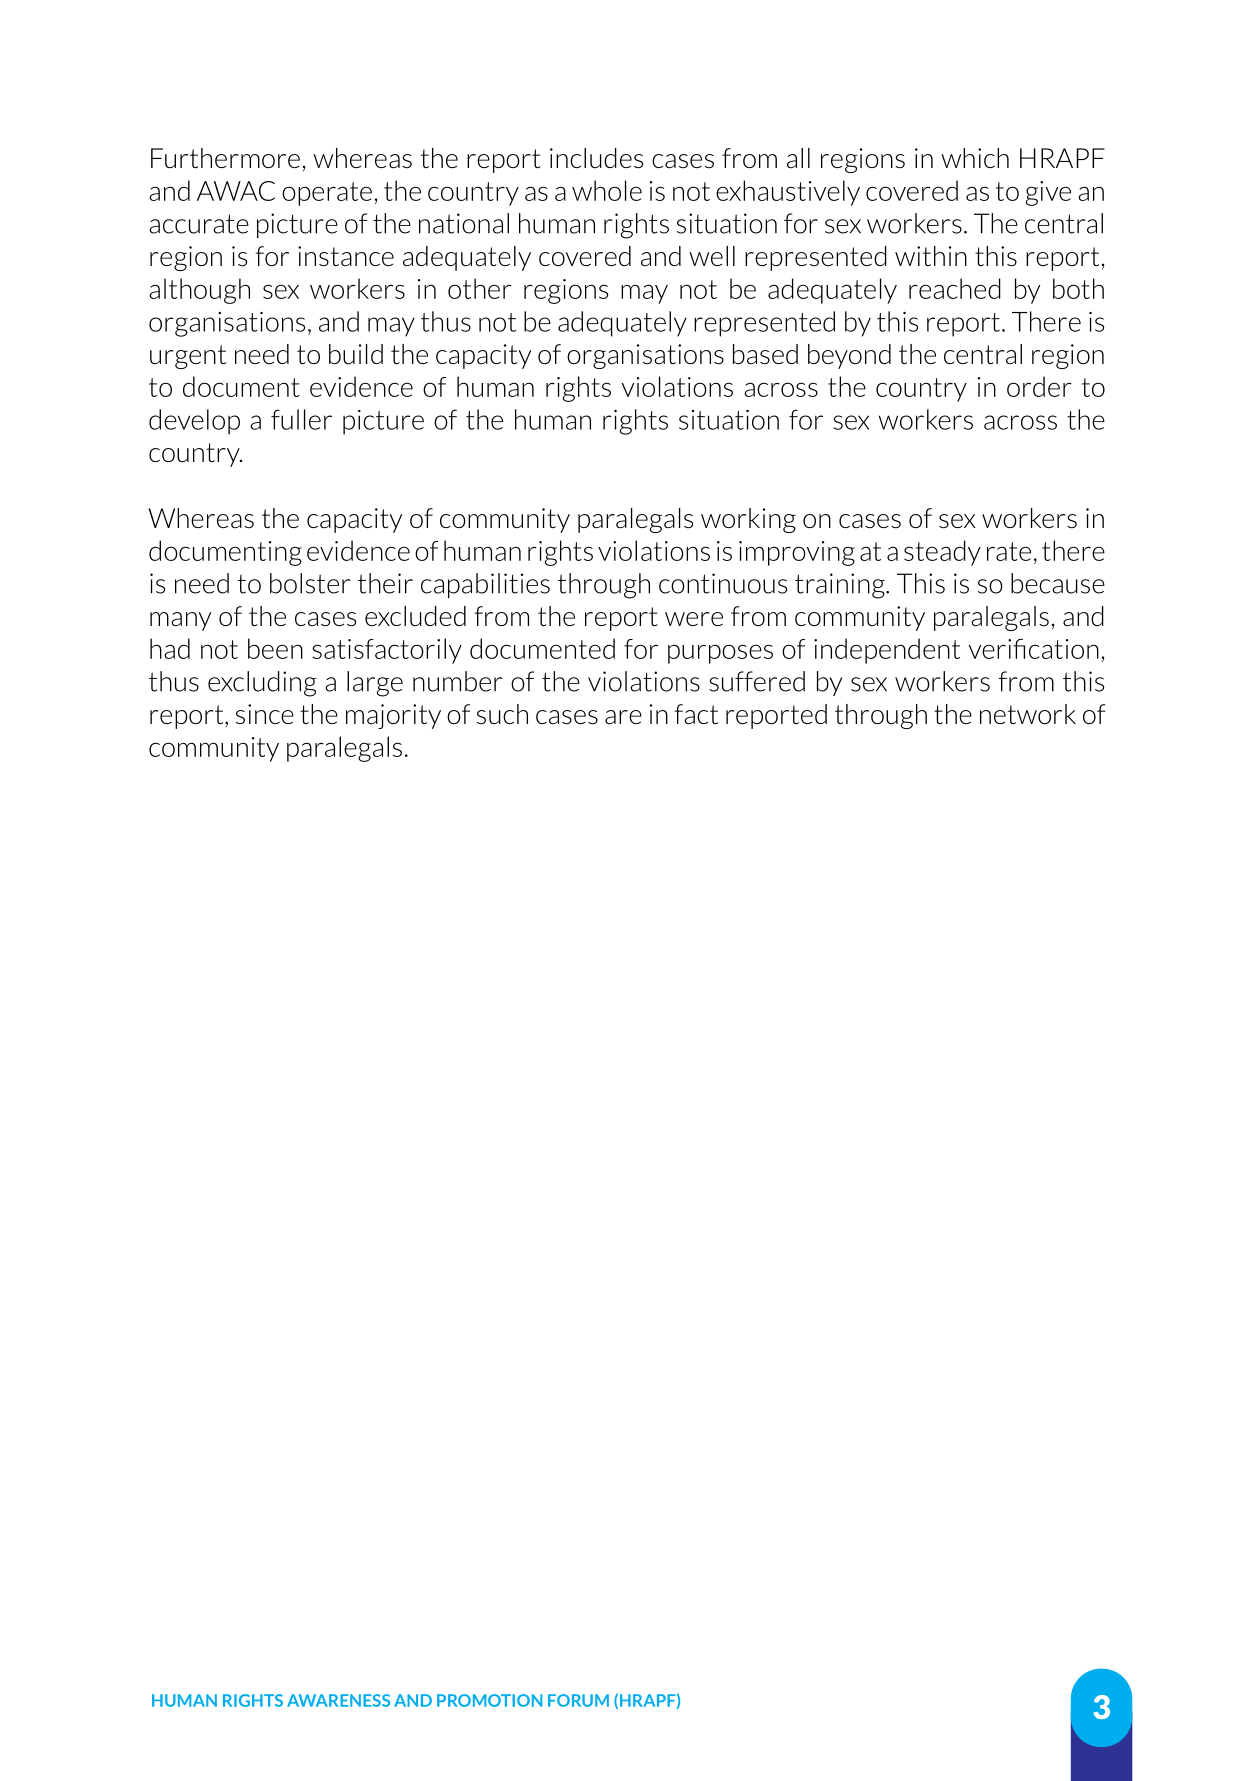 This screenshot has width=1254, height=1781. What do you see at coordinates (502, 714) in the screenshot?
I see `such` at bounding box center [502, 714].
